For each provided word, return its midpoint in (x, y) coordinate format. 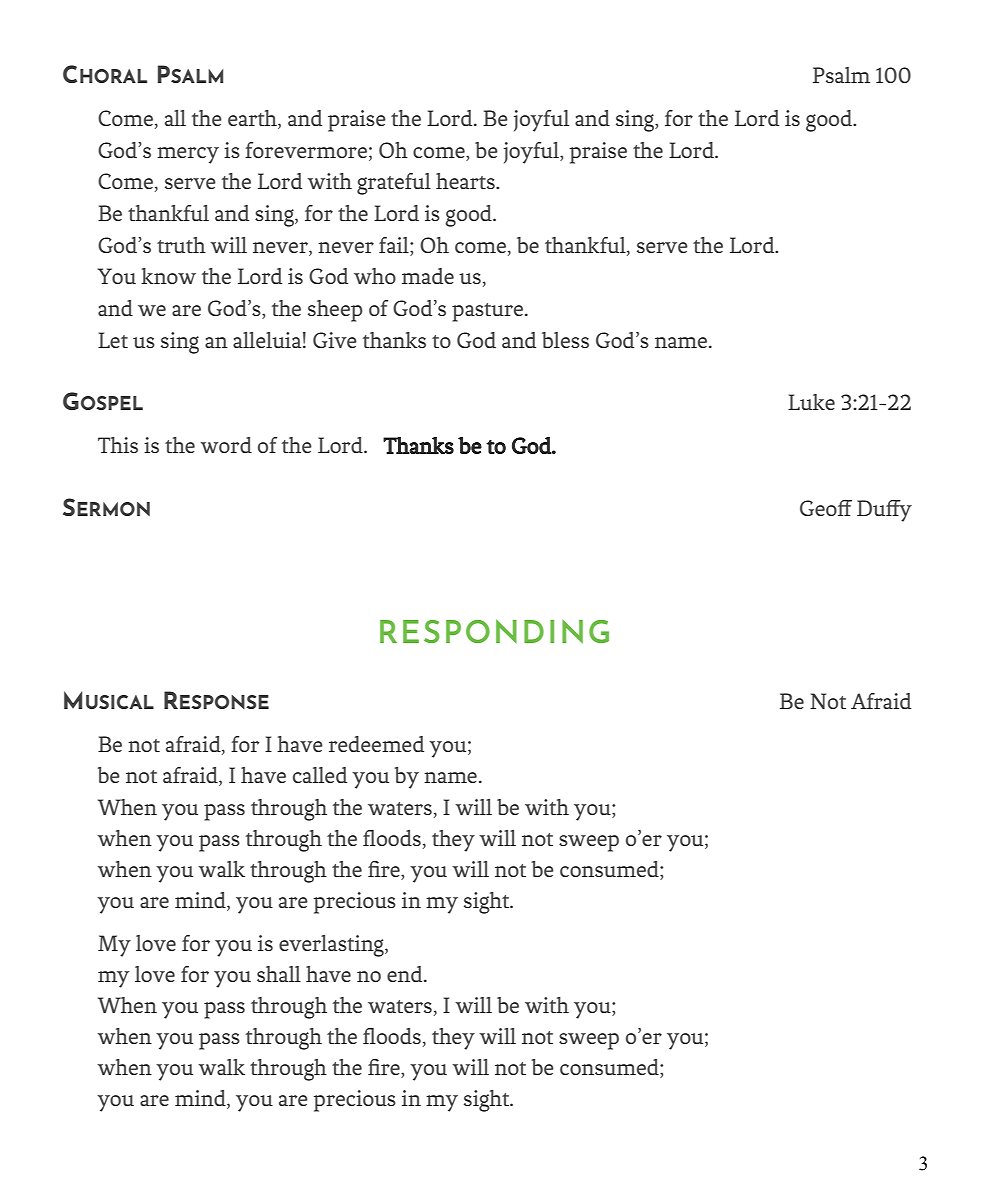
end (406, 974)
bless (565, 340)
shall (279, 974)
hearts (466, 181)
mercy (188, 155)
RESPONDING (494, 631)
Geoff (826, 508)
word (226, 445)
